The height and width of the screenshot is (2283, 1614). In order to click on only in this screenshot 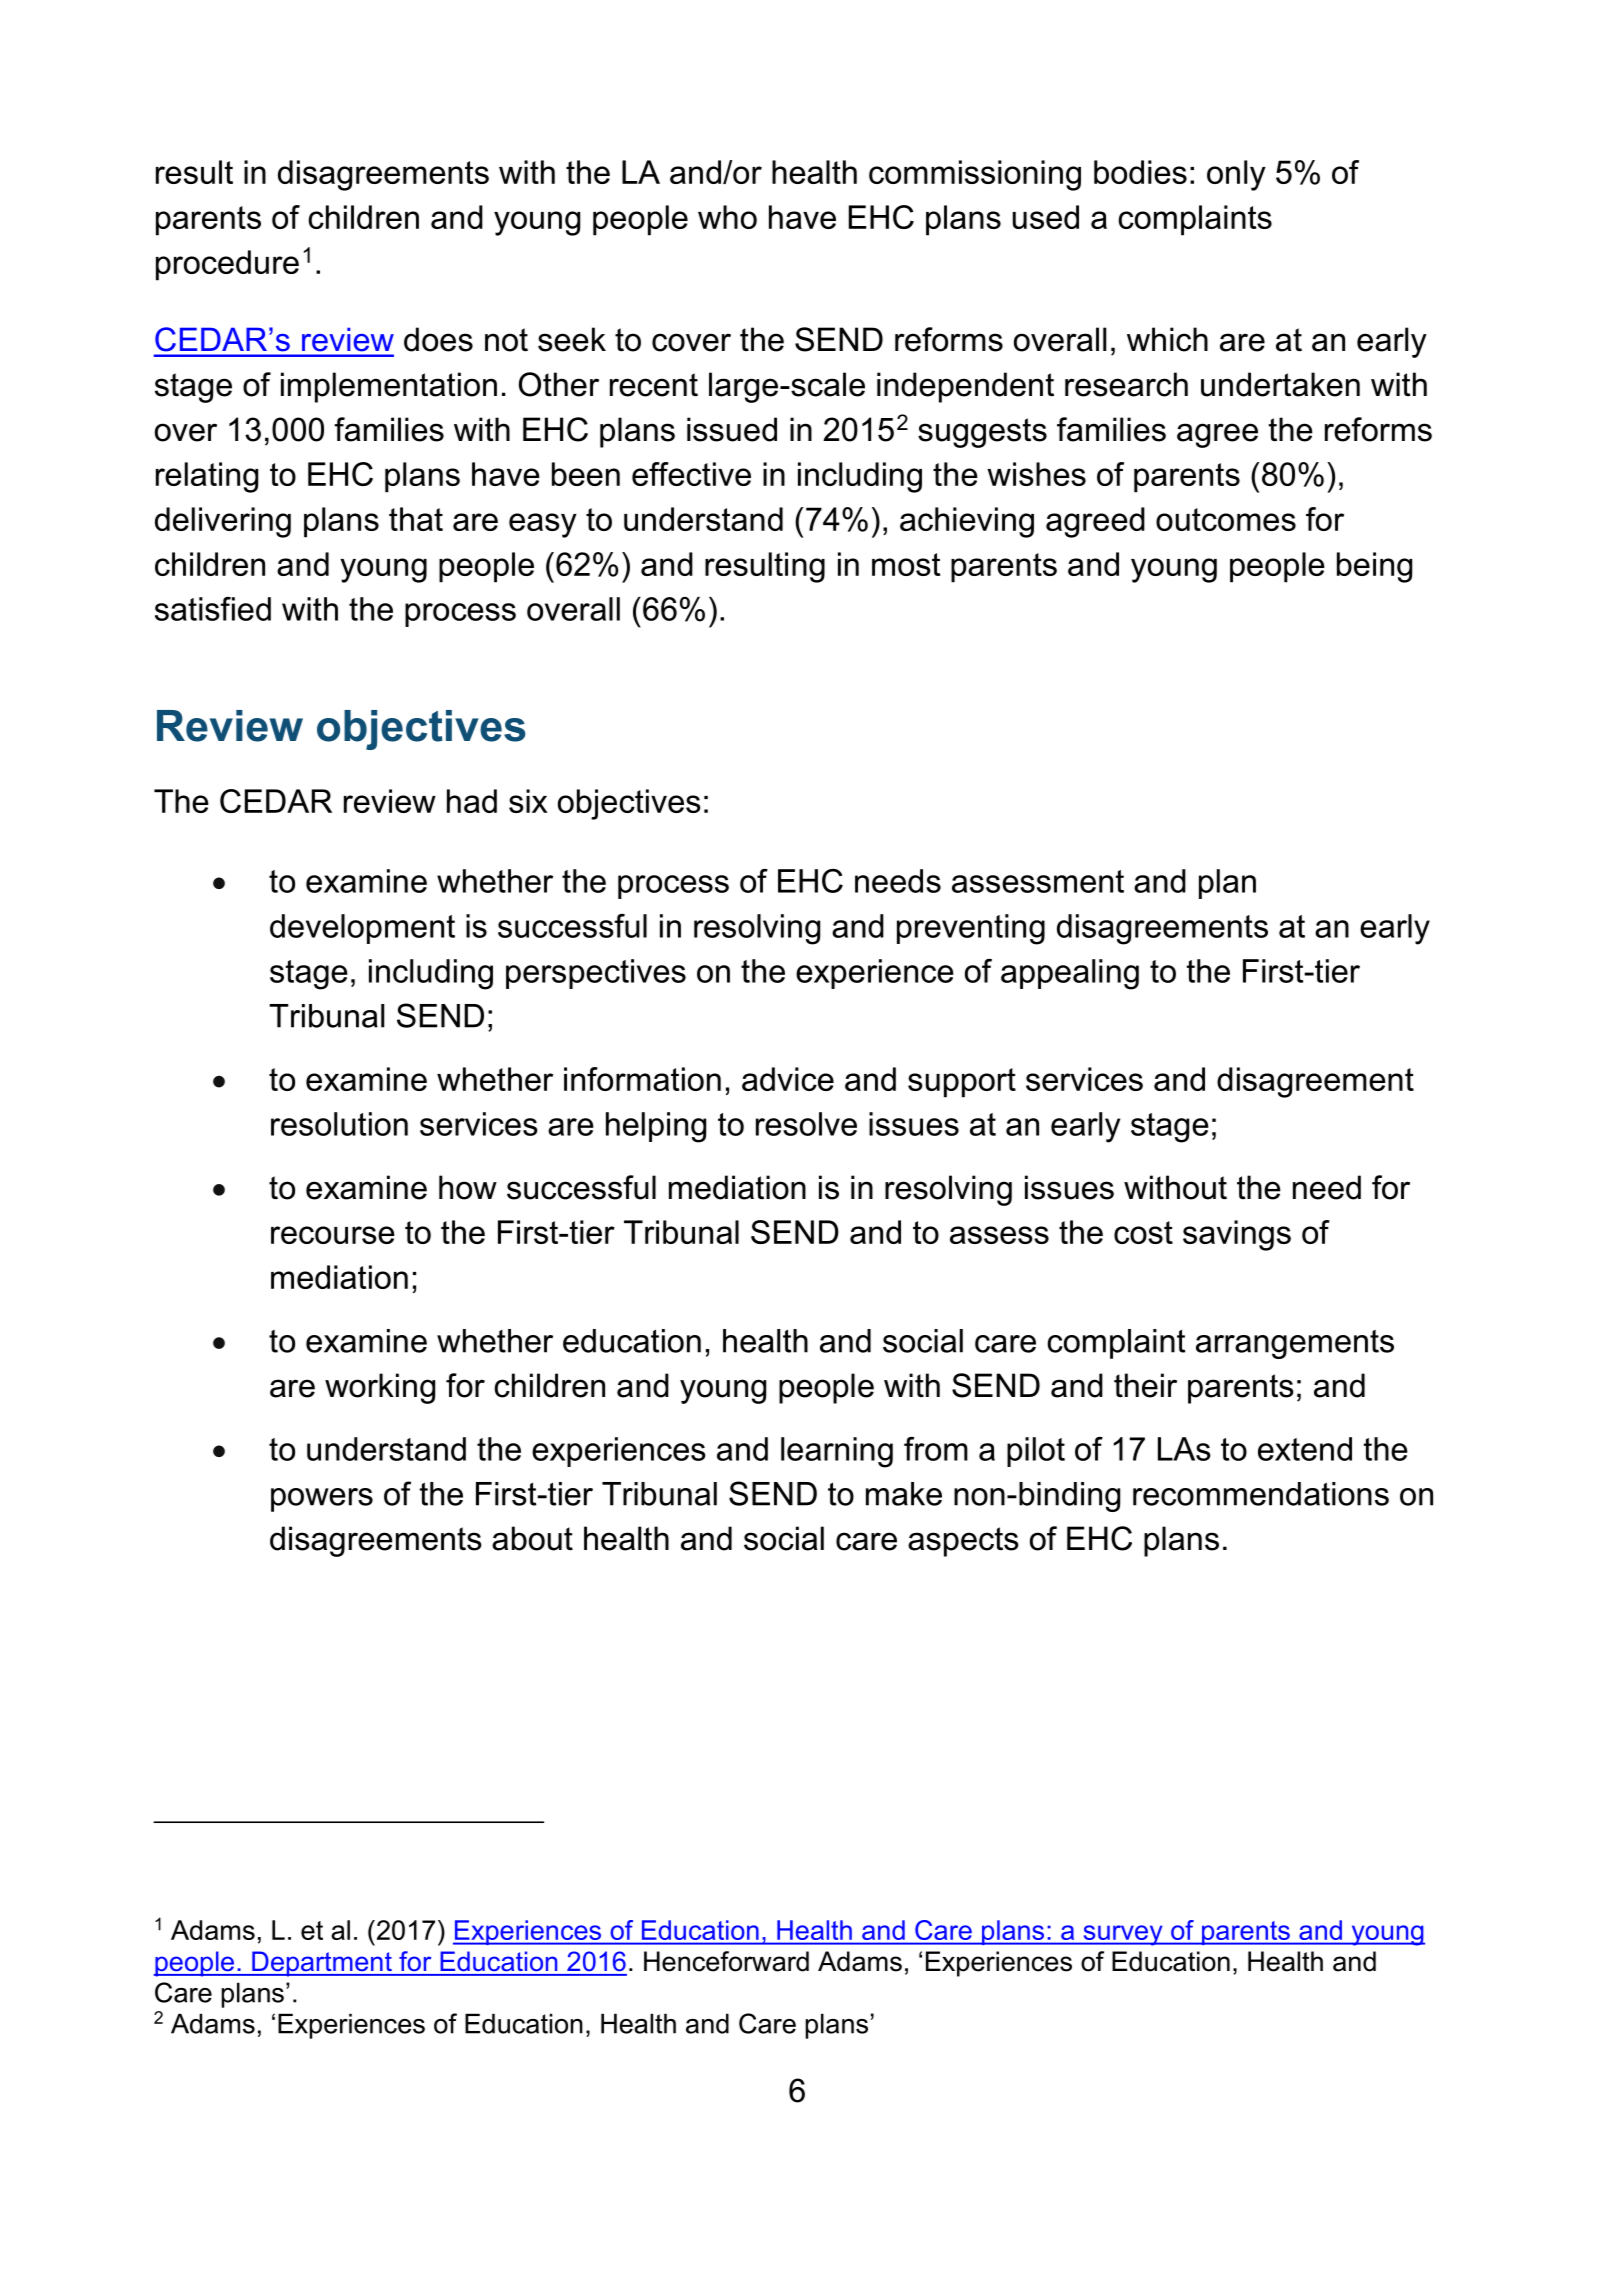, I will do `click(1236, 175)`.
